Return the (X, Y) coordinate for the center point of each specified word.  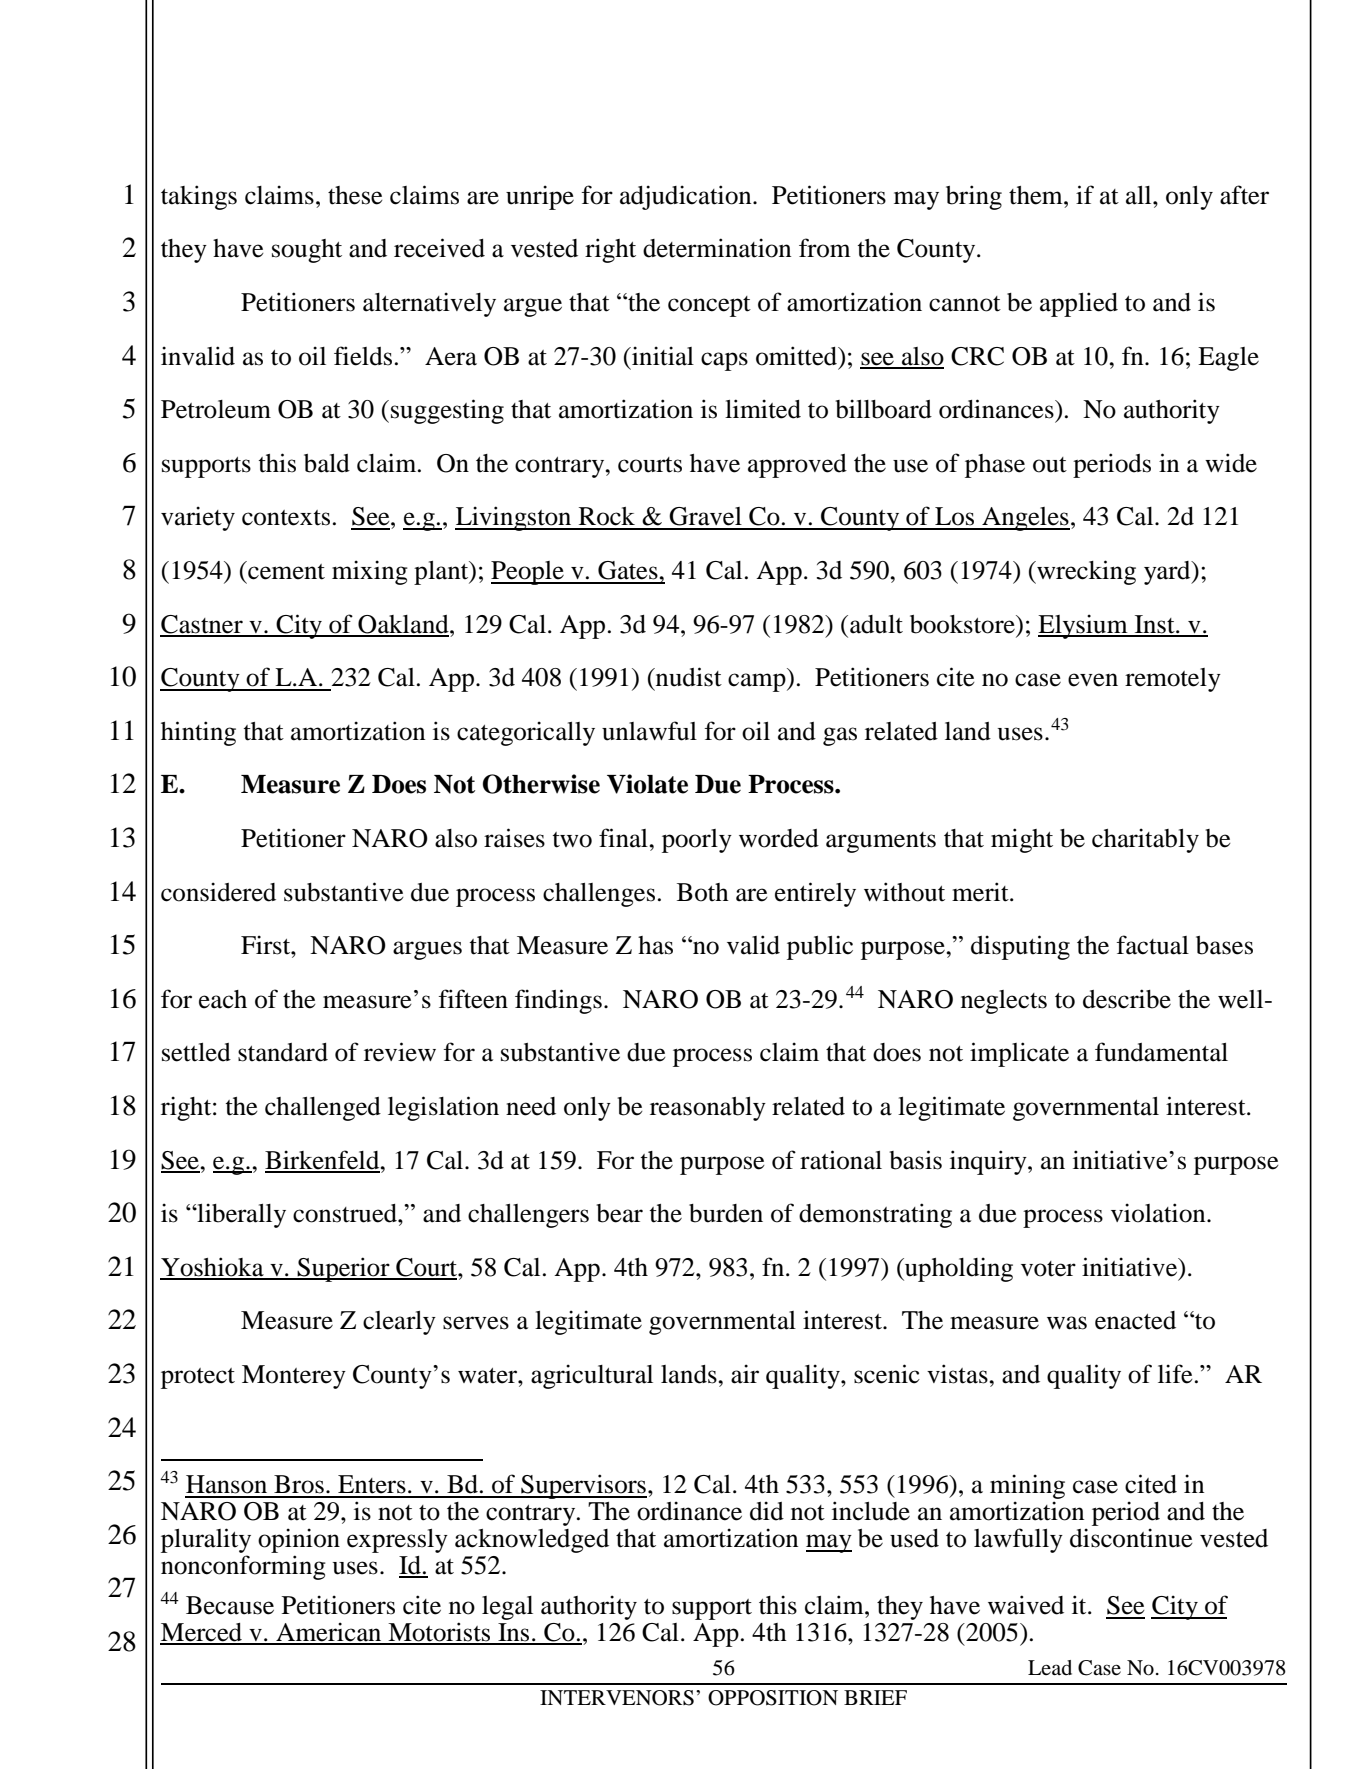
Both (703, 892)
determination (717, 248)
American (329, 1633)
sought (307, 251)
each (223, 999)
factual (1152, 945)
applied (1079, 304)
